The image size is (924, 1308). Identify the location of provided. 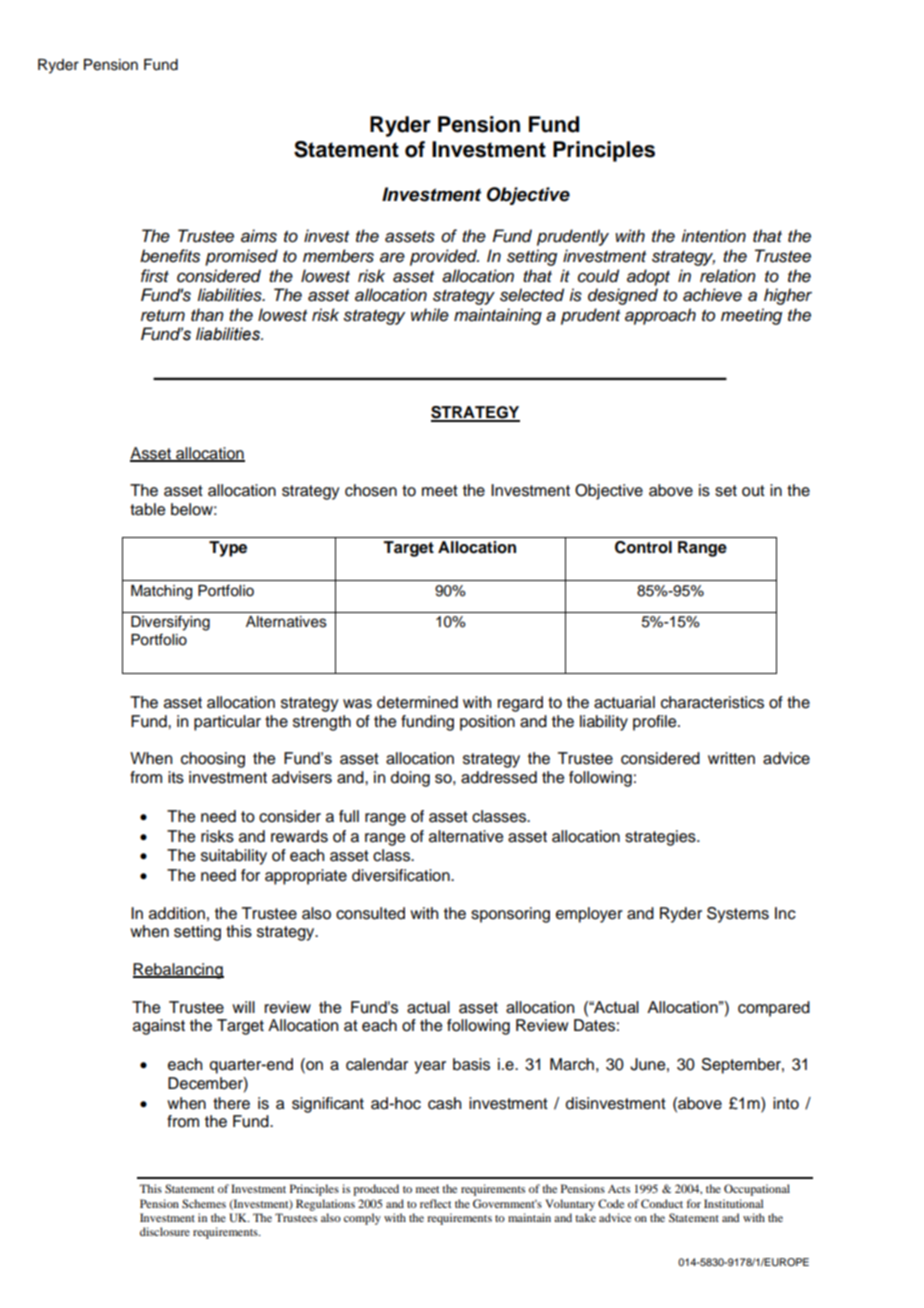
(444, 257).
